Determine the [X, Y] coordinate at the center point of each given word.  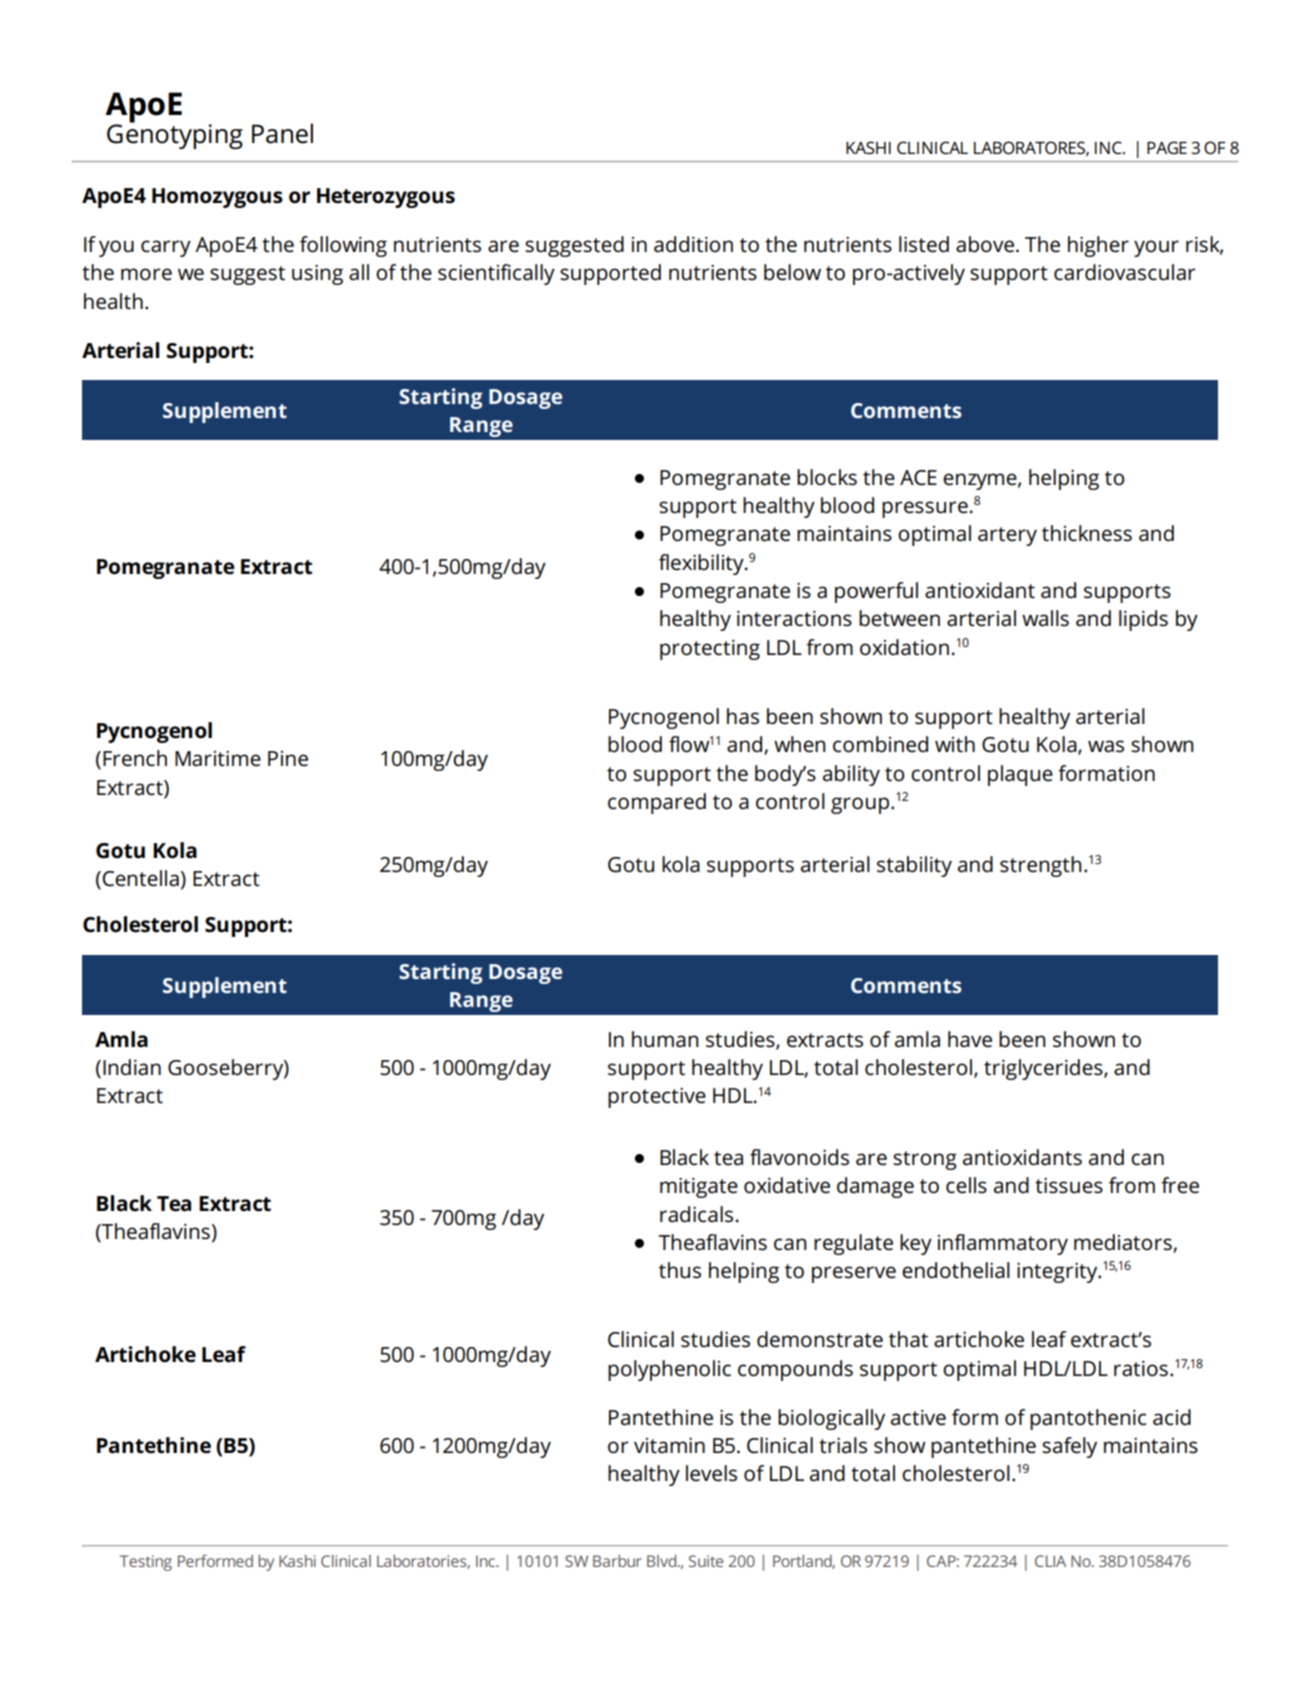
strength [1041, 866]
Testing [146, 1563]
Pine [288, 759]
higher [1098, 246]
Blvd [663, 1561]
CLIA [1050, 1561]
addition [693, 244]
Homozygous [217, 198]
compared [657, 803]
